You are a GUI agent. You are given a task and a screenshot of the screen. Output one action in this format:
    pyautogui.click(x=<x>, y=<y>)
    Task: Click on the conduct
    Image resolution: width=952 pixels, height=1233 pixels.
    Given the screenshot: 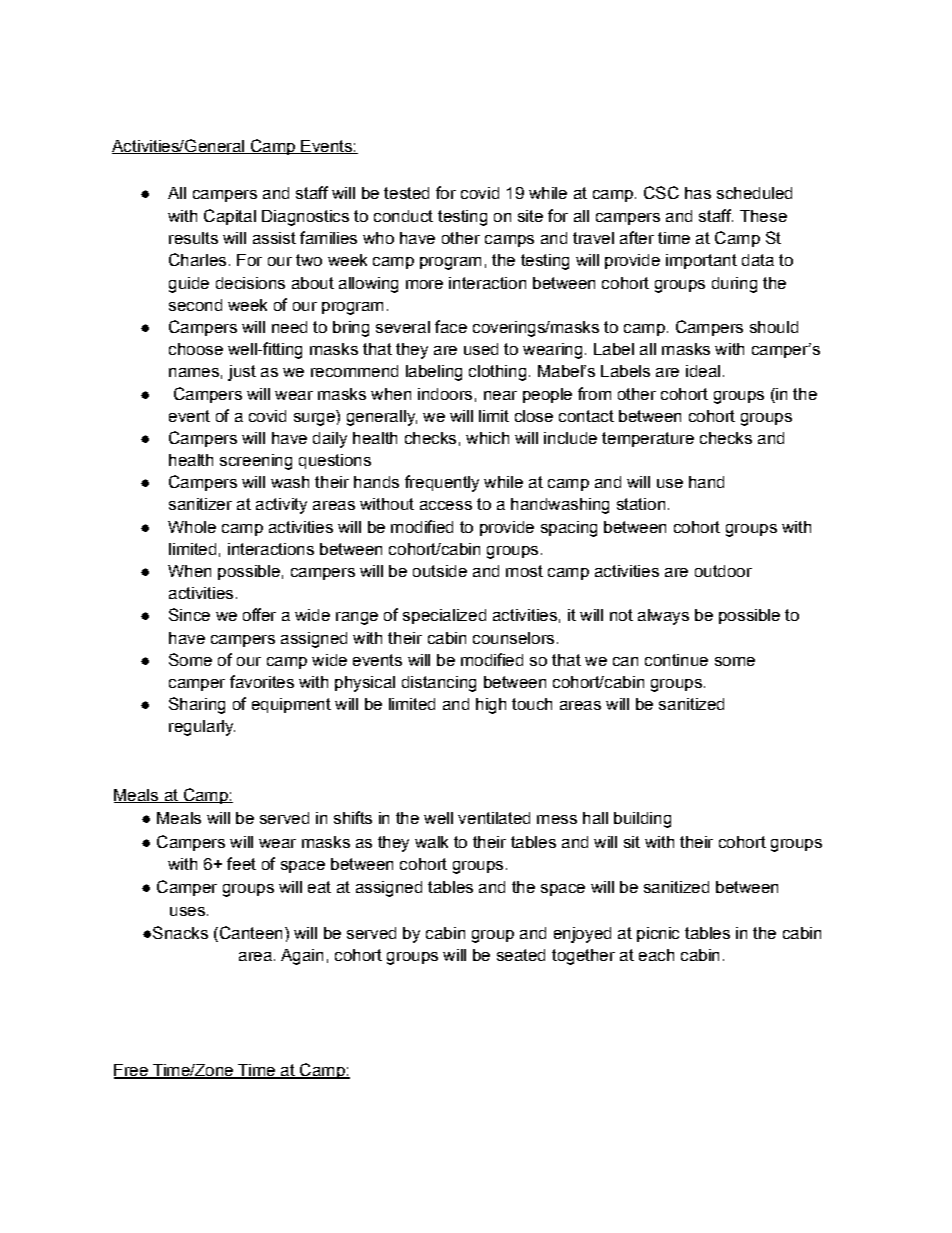 What is the action you would take?
    pyautogui.click(x=403, y=216)
